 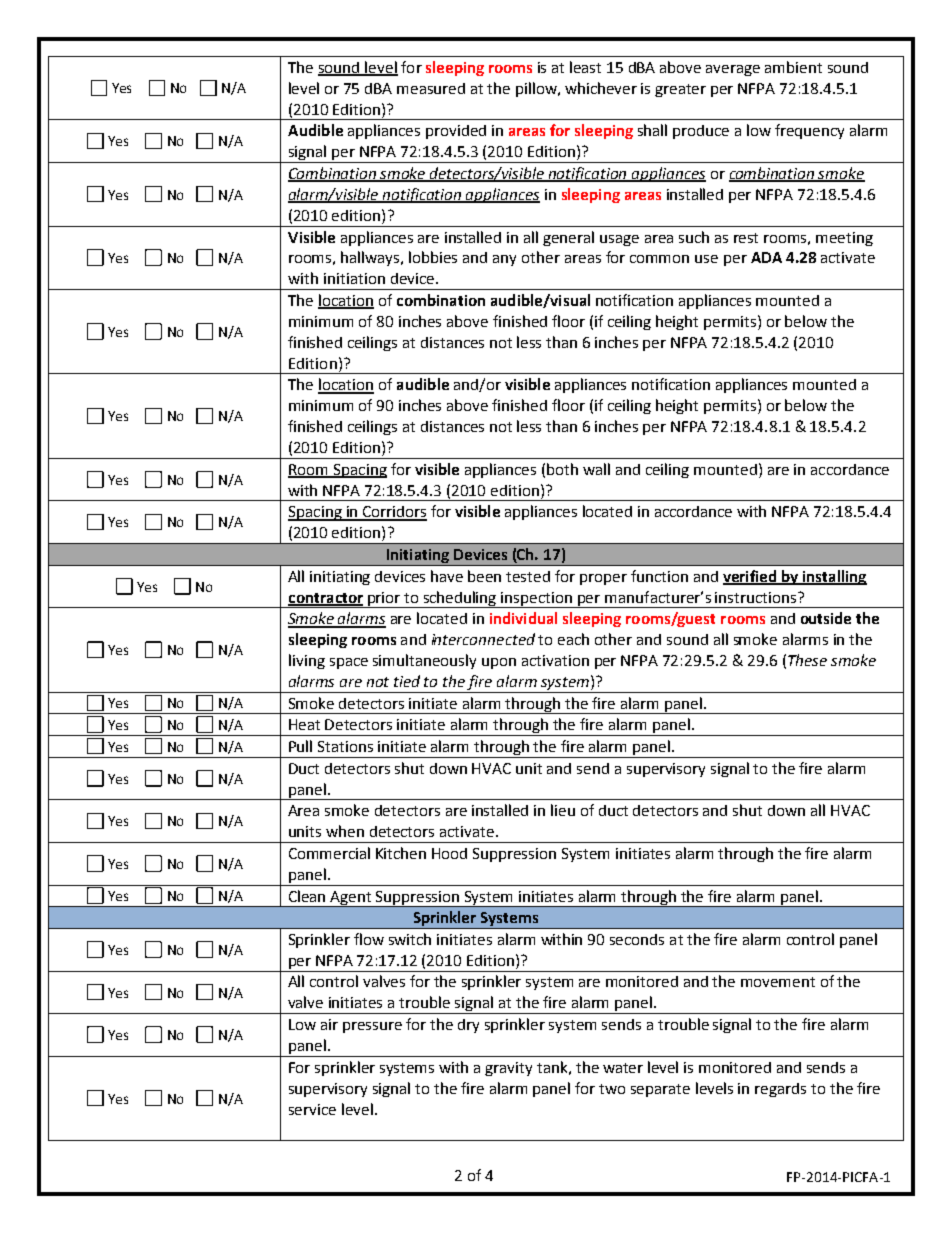 I want to click on ambient, so click(x=793, y=67).
